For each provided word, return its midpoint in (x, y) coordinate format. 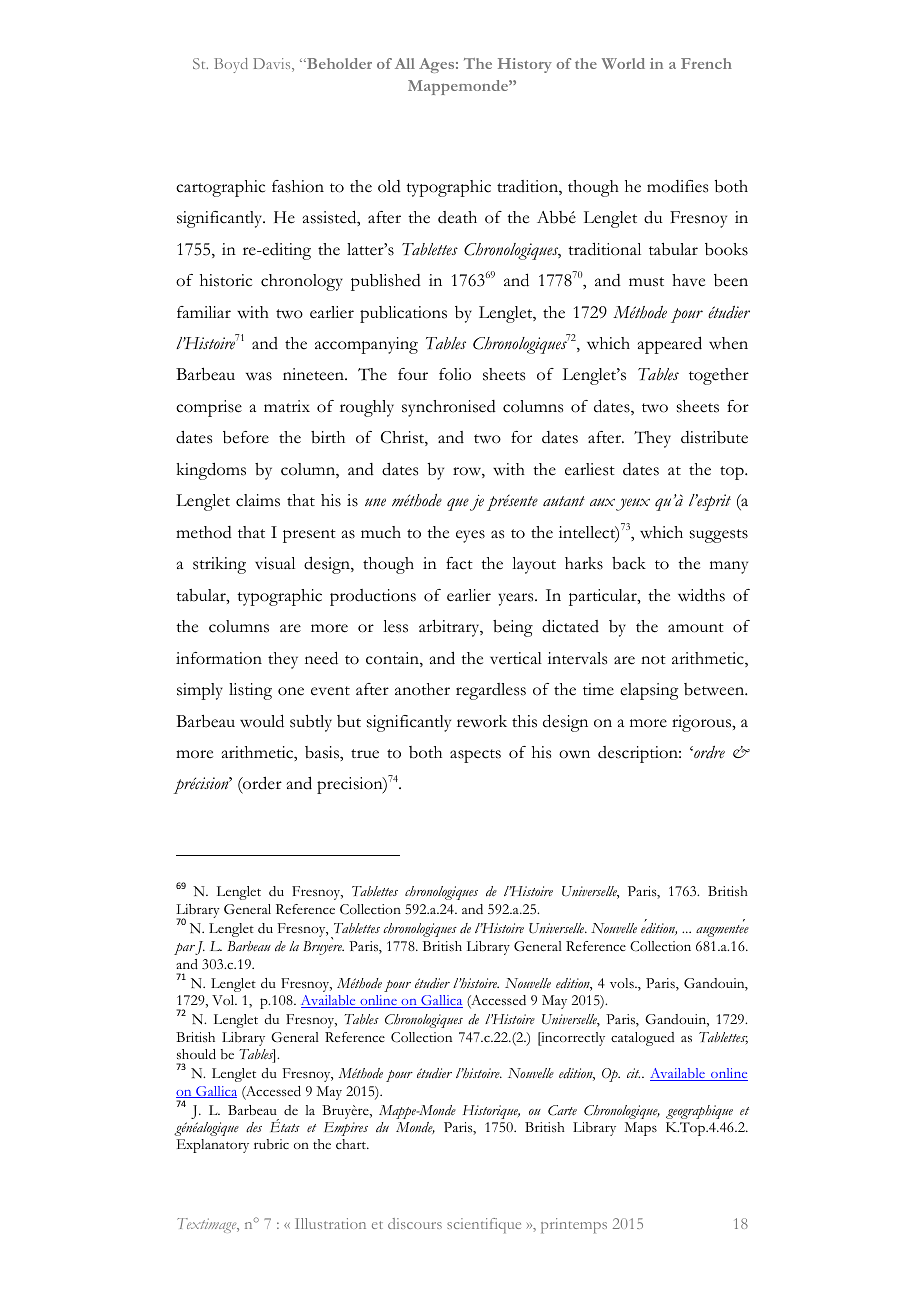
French (706, 63)
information (219, 658)
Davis (273, 65)
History (525, 65)
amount (696, 628)
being (513, 628)
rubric (271, 1144)
